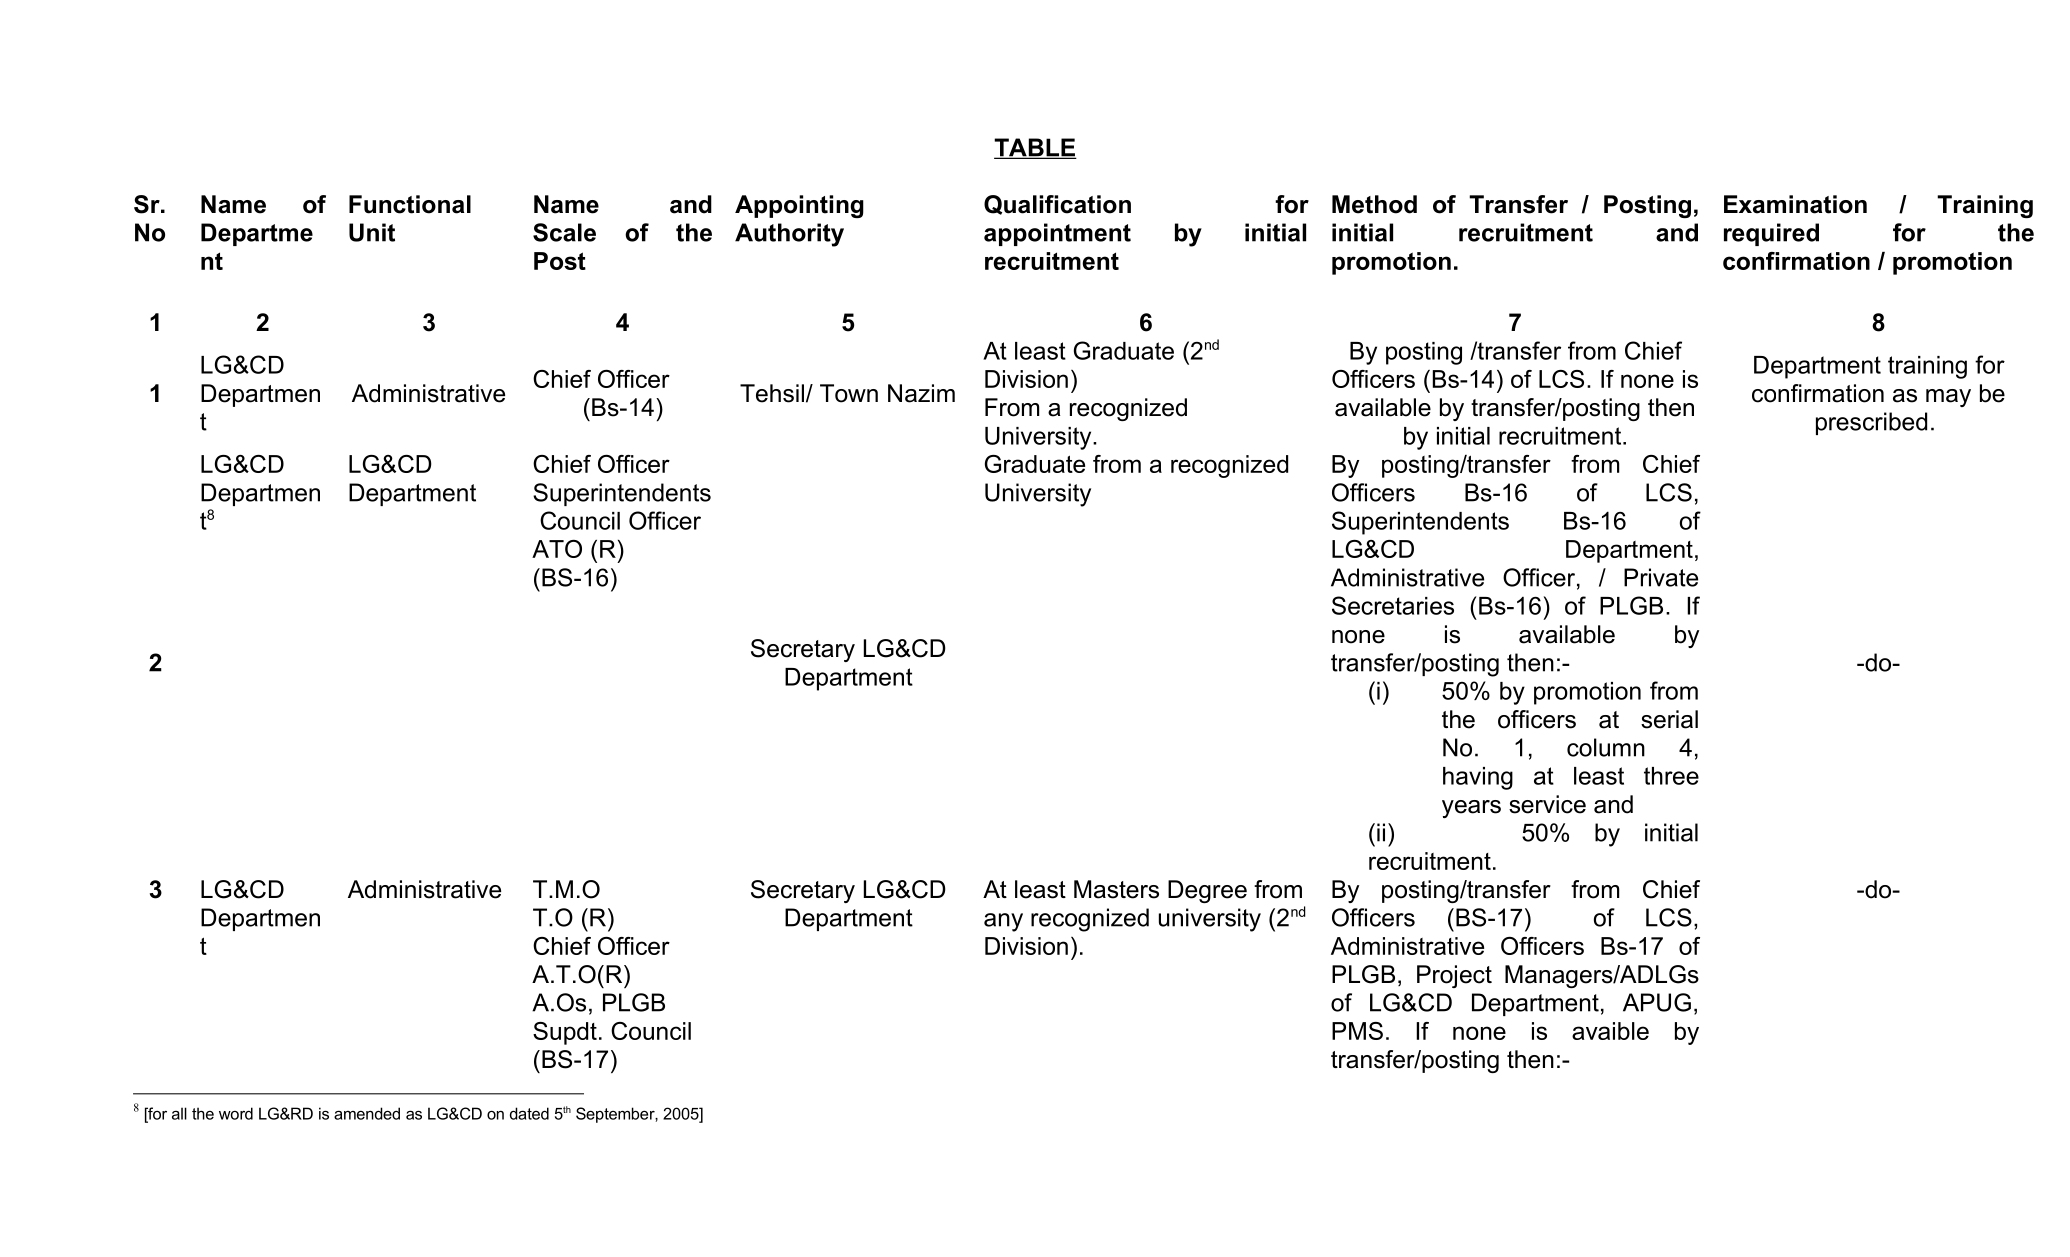 This document has width=2070, height=1257. What do you see at coordinates (410, 204) in the document?
I see `Functional` at bounding box center [410, 204].
